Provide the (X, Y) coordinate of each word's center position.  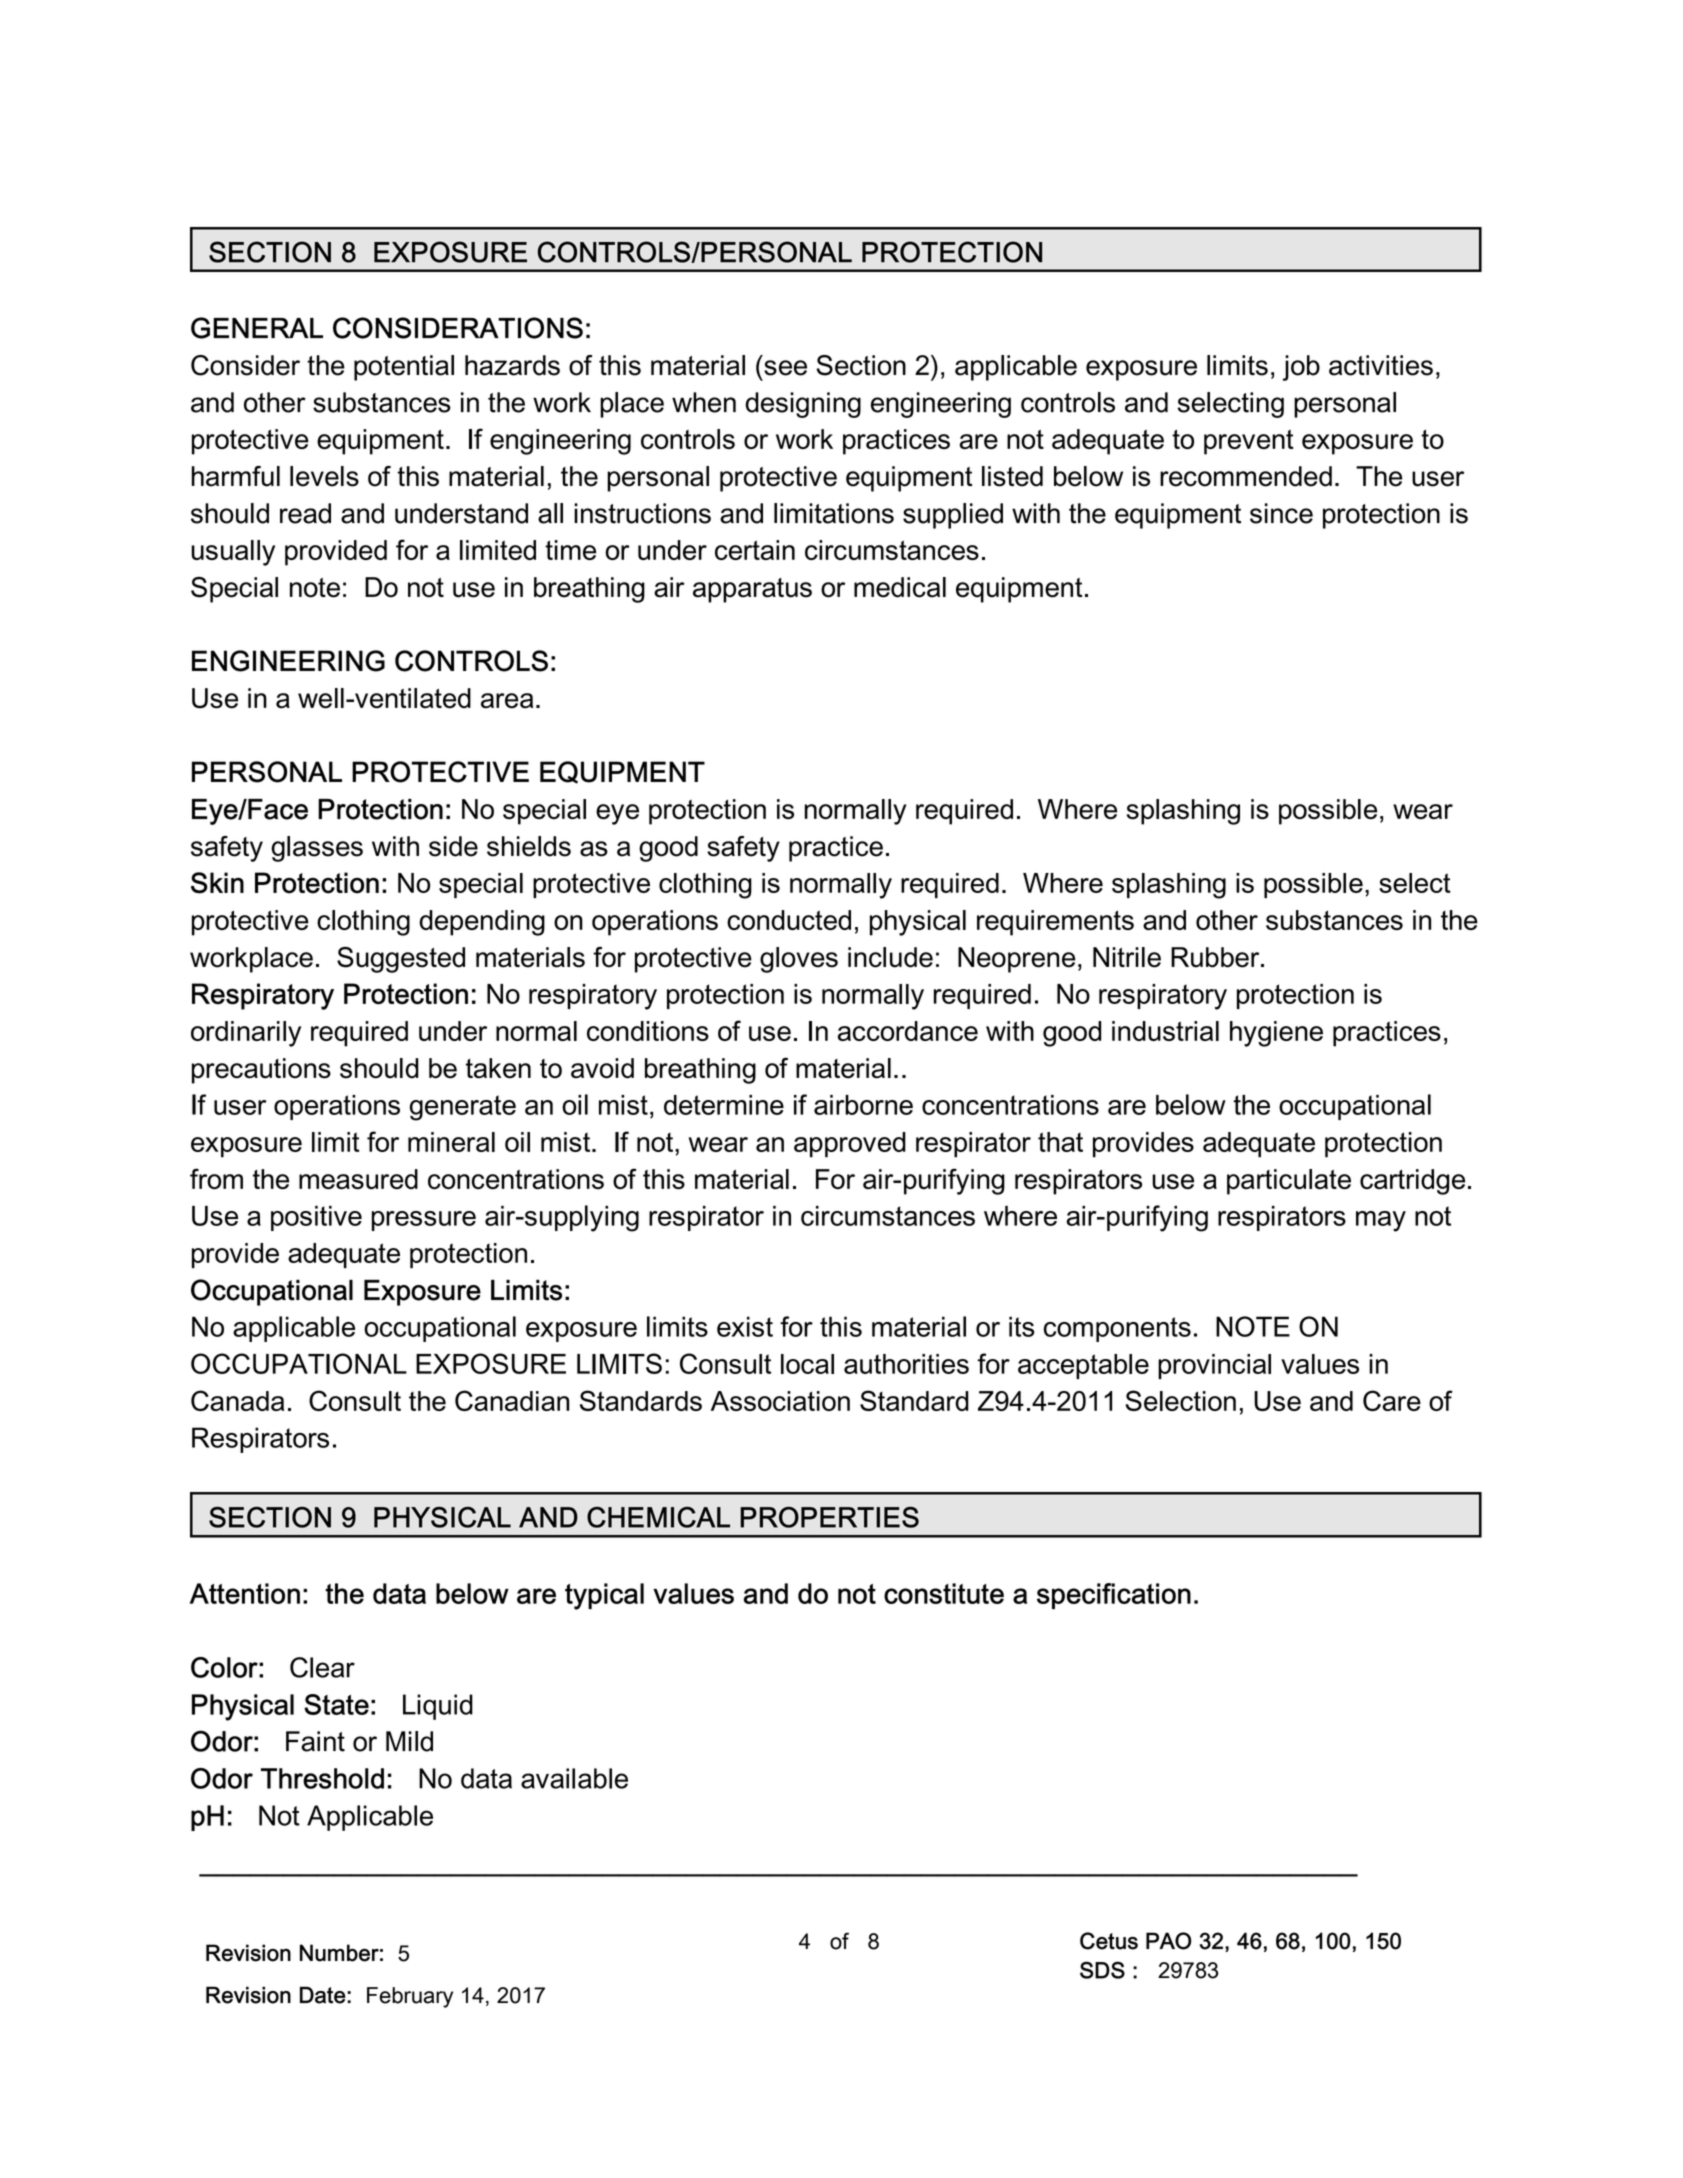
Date (323, 1995)
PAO (1168, 1941)
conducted (789, 920)
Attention (245, 1593)
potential (404, 368)
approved (850, 1145)
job (1301, 368)
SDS (1102, 1970)
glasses (317, 849)
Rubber (1216, 957)
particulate (1289, 1182)
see (785, 368)
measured (358, 1179)
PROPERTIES (829, 1517)
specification (1114, 1596)
